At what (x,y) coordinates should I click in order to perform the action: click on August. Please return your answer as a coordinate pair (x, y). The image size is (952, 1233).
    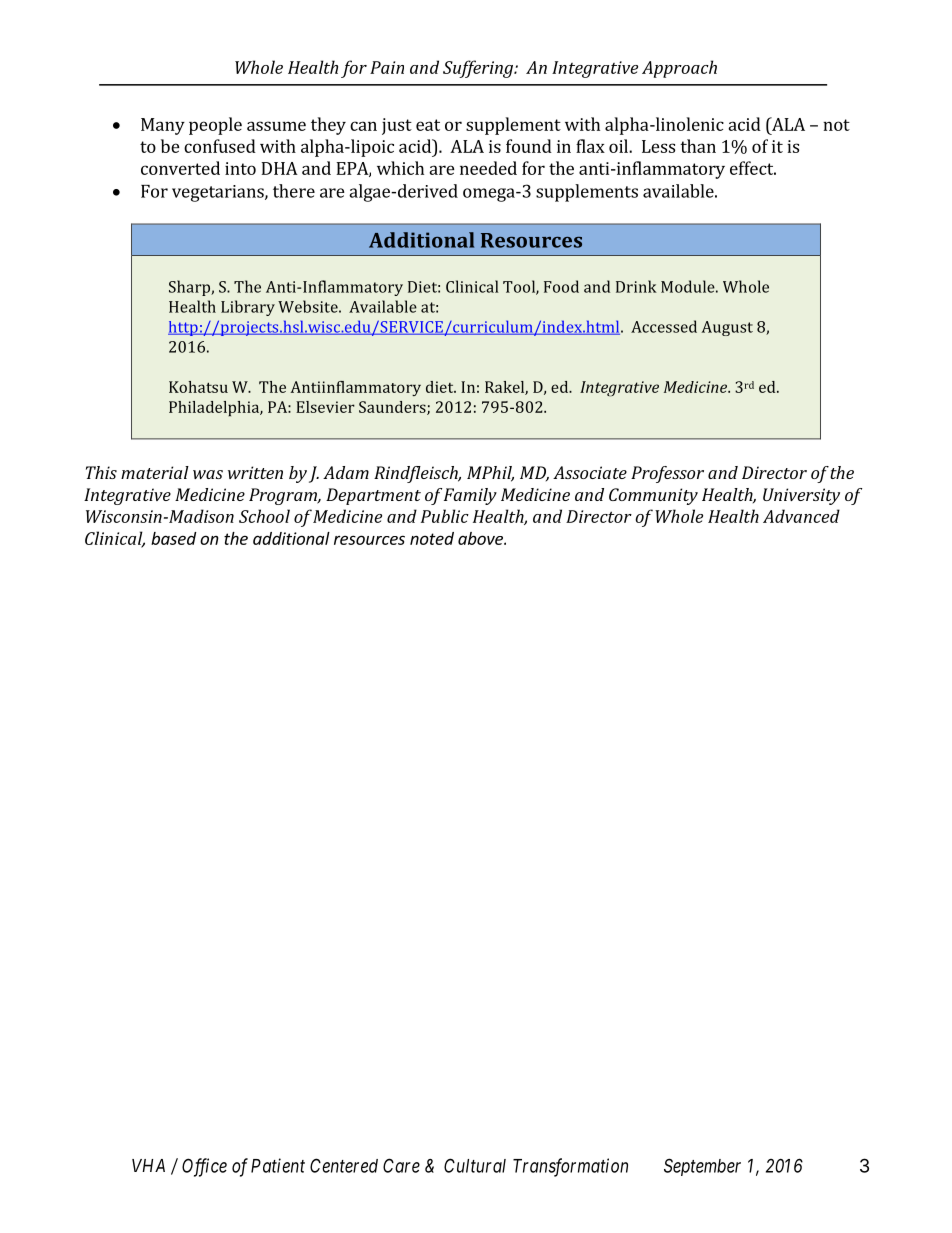
    Looking at the image, I should click on (727, 328).
